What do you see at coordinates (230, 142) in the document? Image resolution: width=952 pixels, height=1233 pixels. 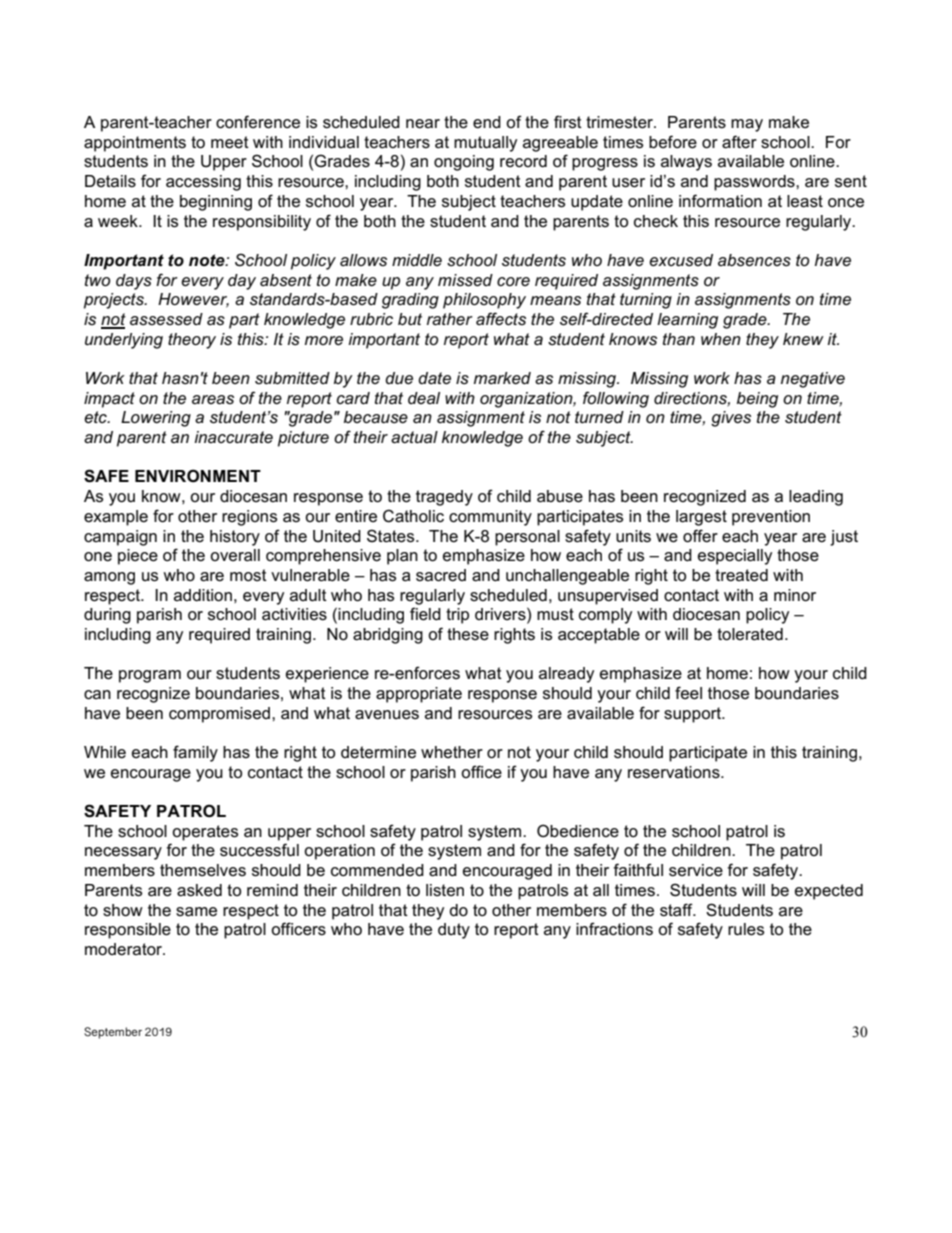 I see `meet` at bounding box center [230, 142].
